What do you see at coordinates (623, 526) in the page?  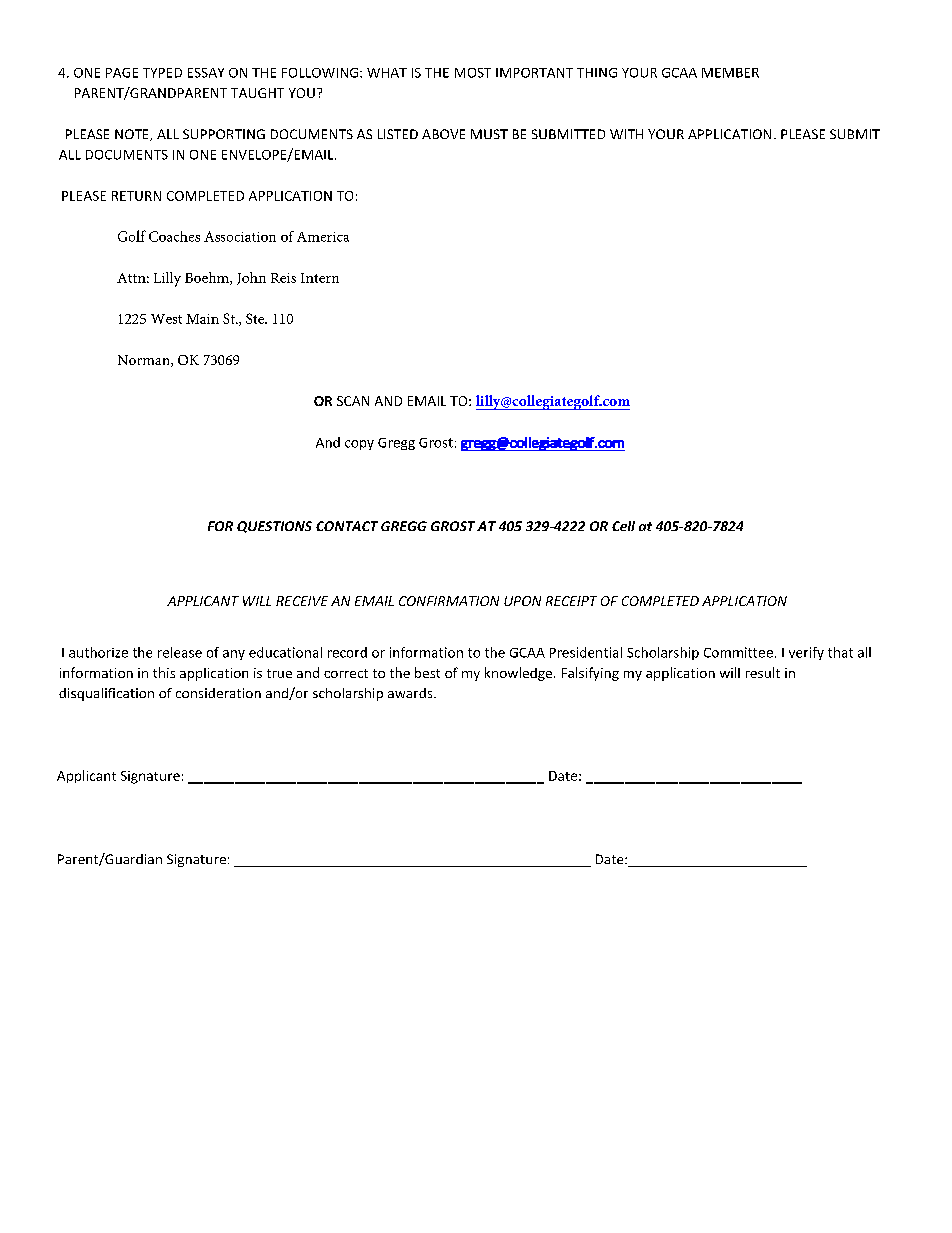 I see `Cell` at bounding box center [623, 526].
